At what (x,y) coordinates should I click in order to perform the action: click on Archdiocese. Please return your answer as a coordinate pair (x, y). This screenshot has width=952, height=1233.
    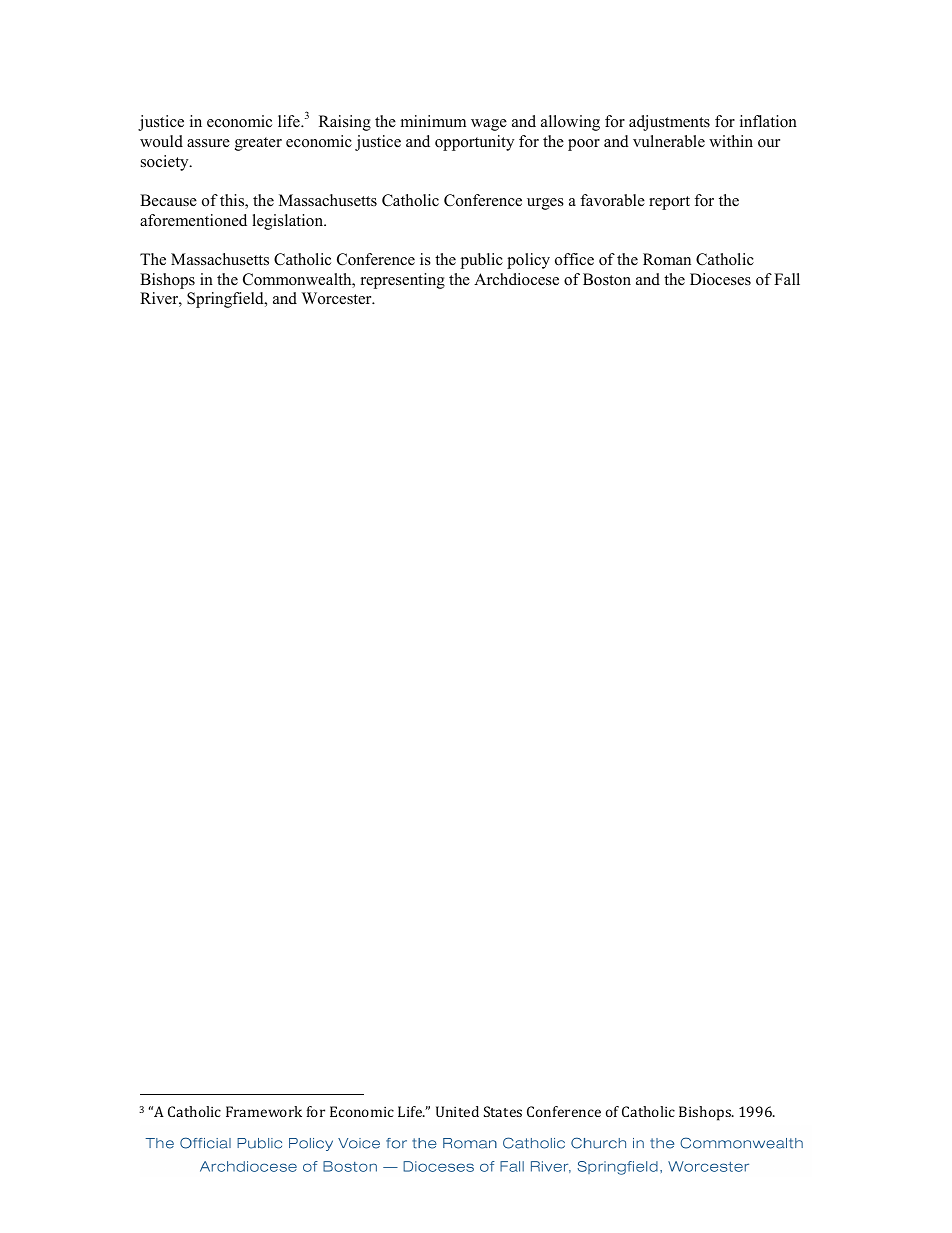
    Looking at the image, I should click on (516, 279).
